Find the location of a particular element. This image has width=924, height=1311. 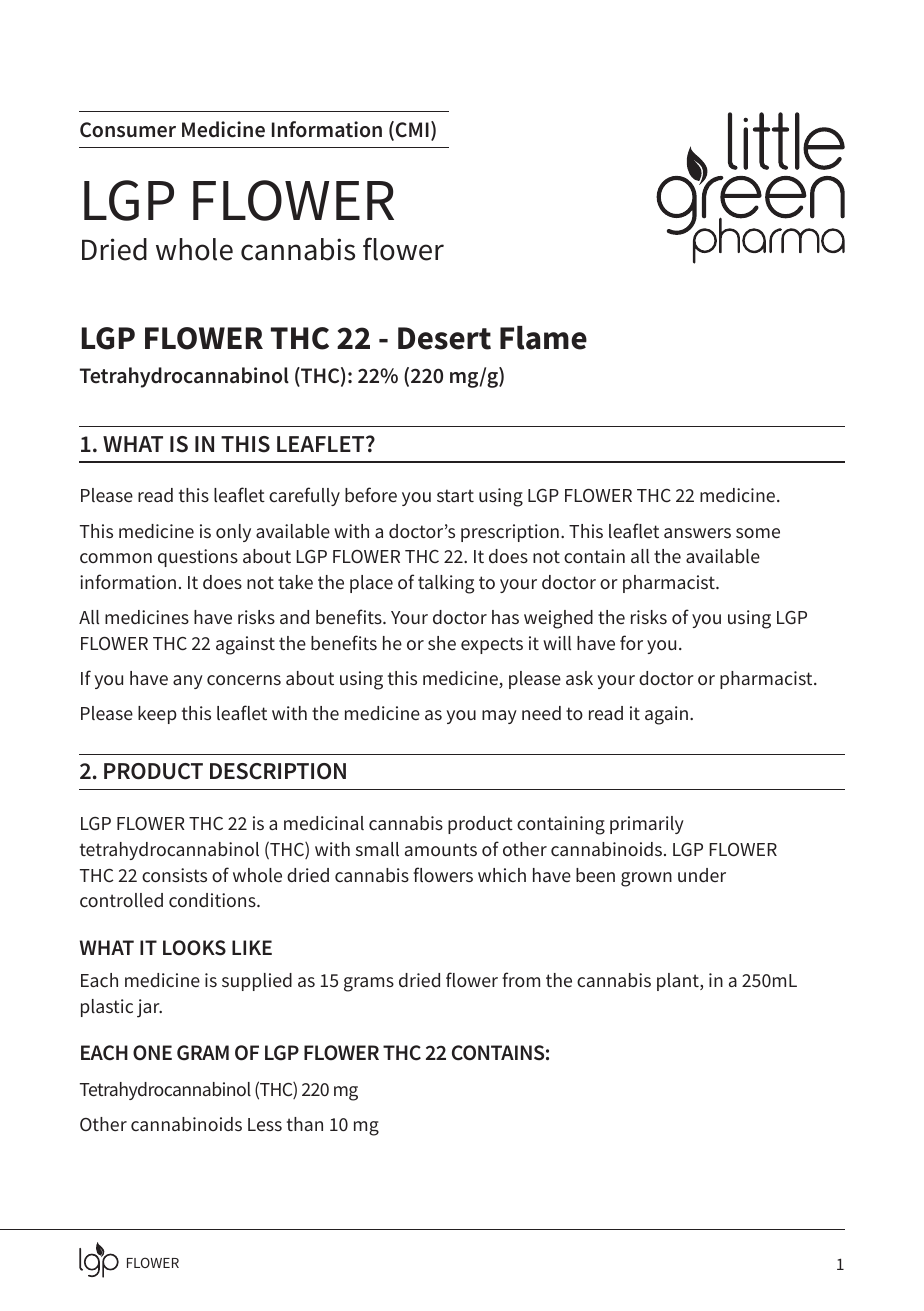

ONE is located at coordinates (152, 1053).
